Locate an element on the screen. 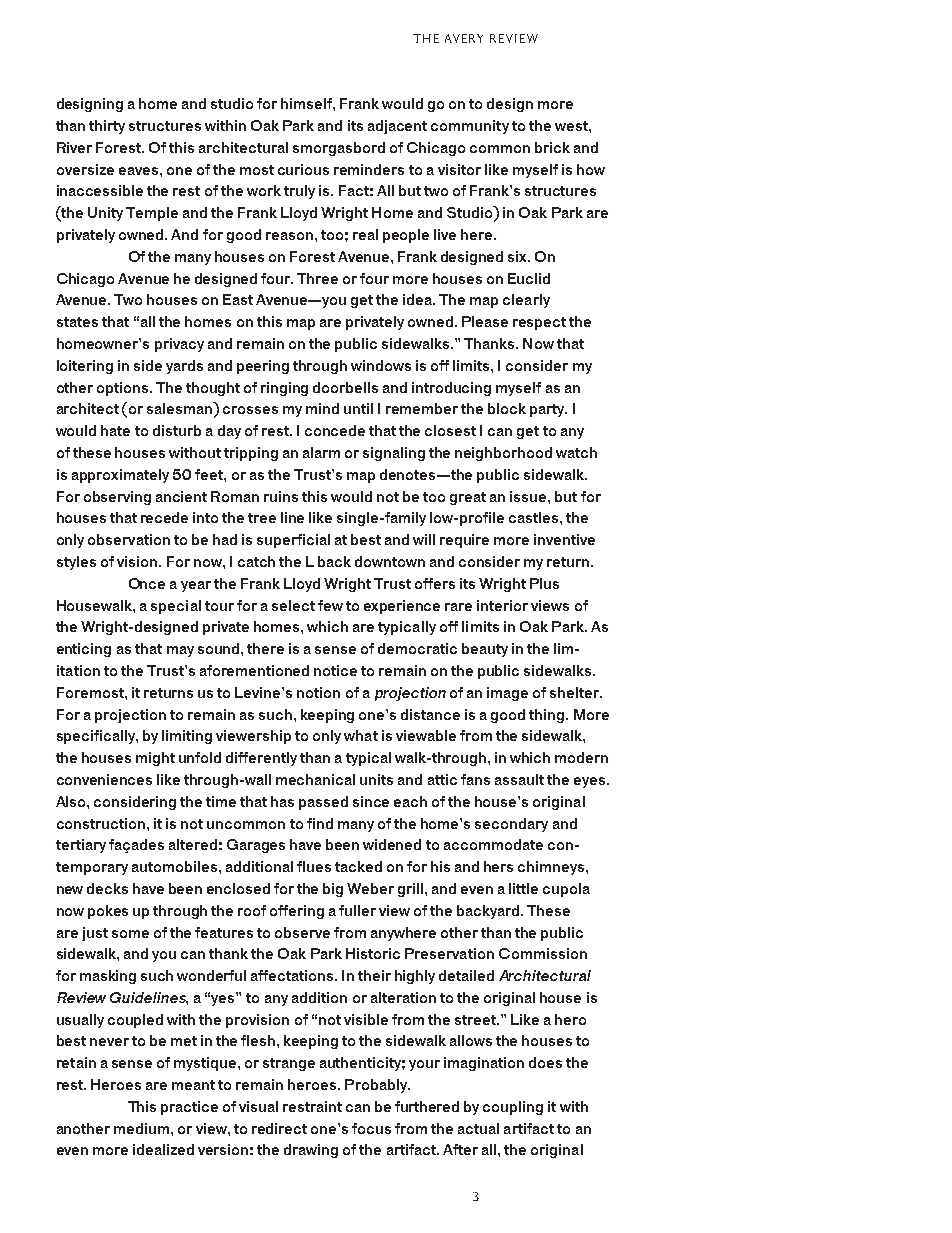 The height and width of the screenshot is (1233, 952). smorgasbord is located at coordinates (339, 149).
